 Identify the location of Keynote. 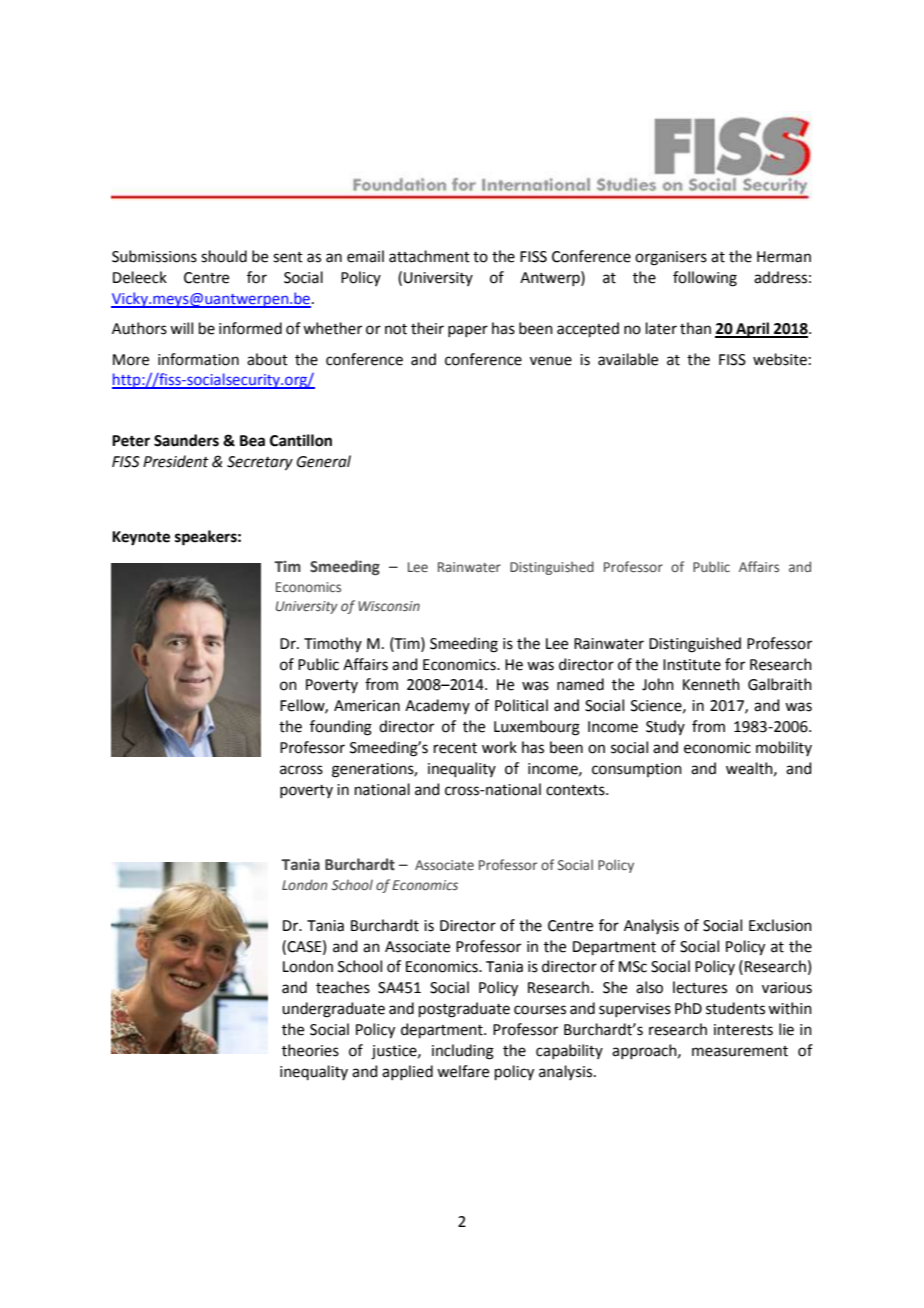
(141, 538).
